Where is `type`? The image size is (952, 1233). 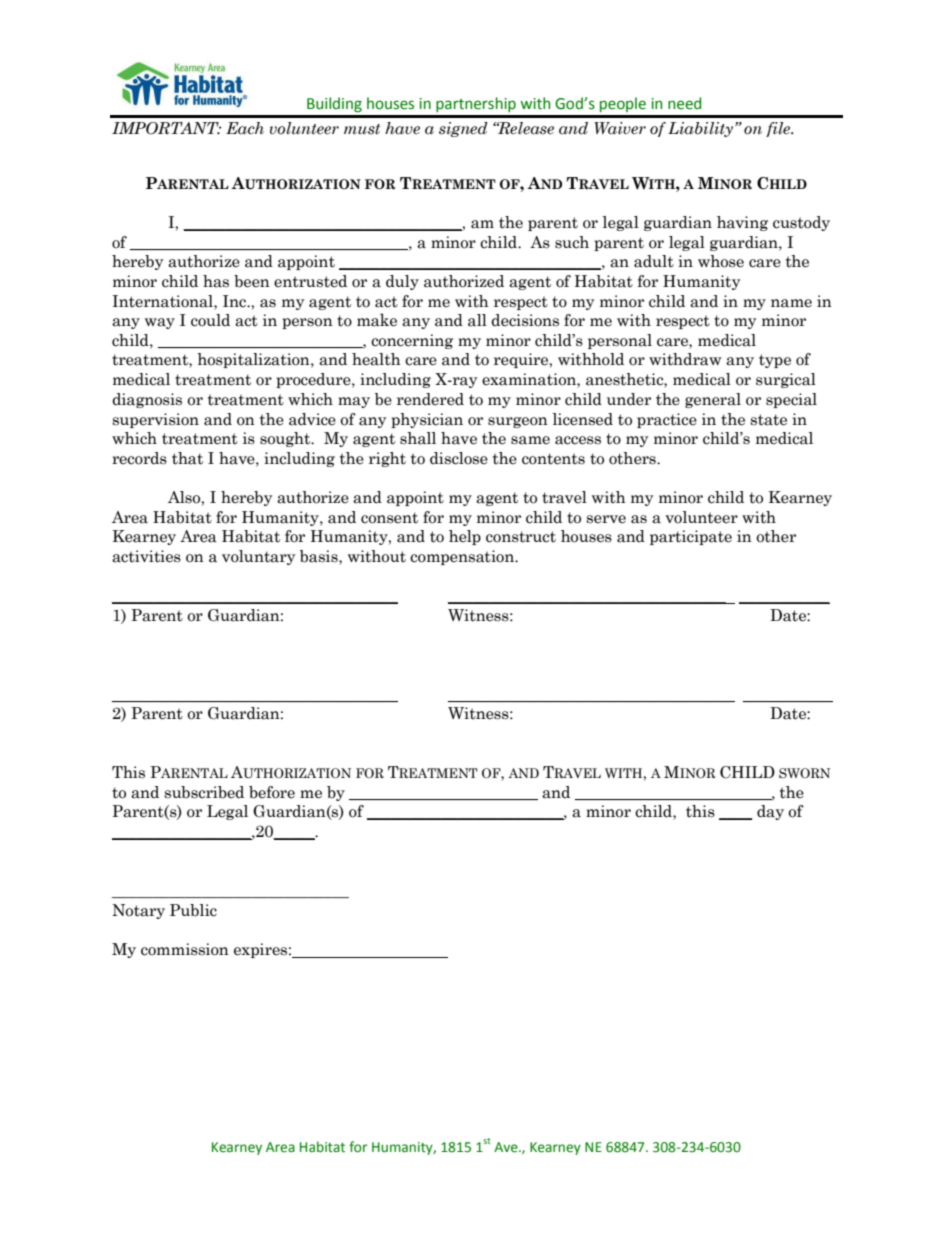
type is located at coordinates (775, 361).
